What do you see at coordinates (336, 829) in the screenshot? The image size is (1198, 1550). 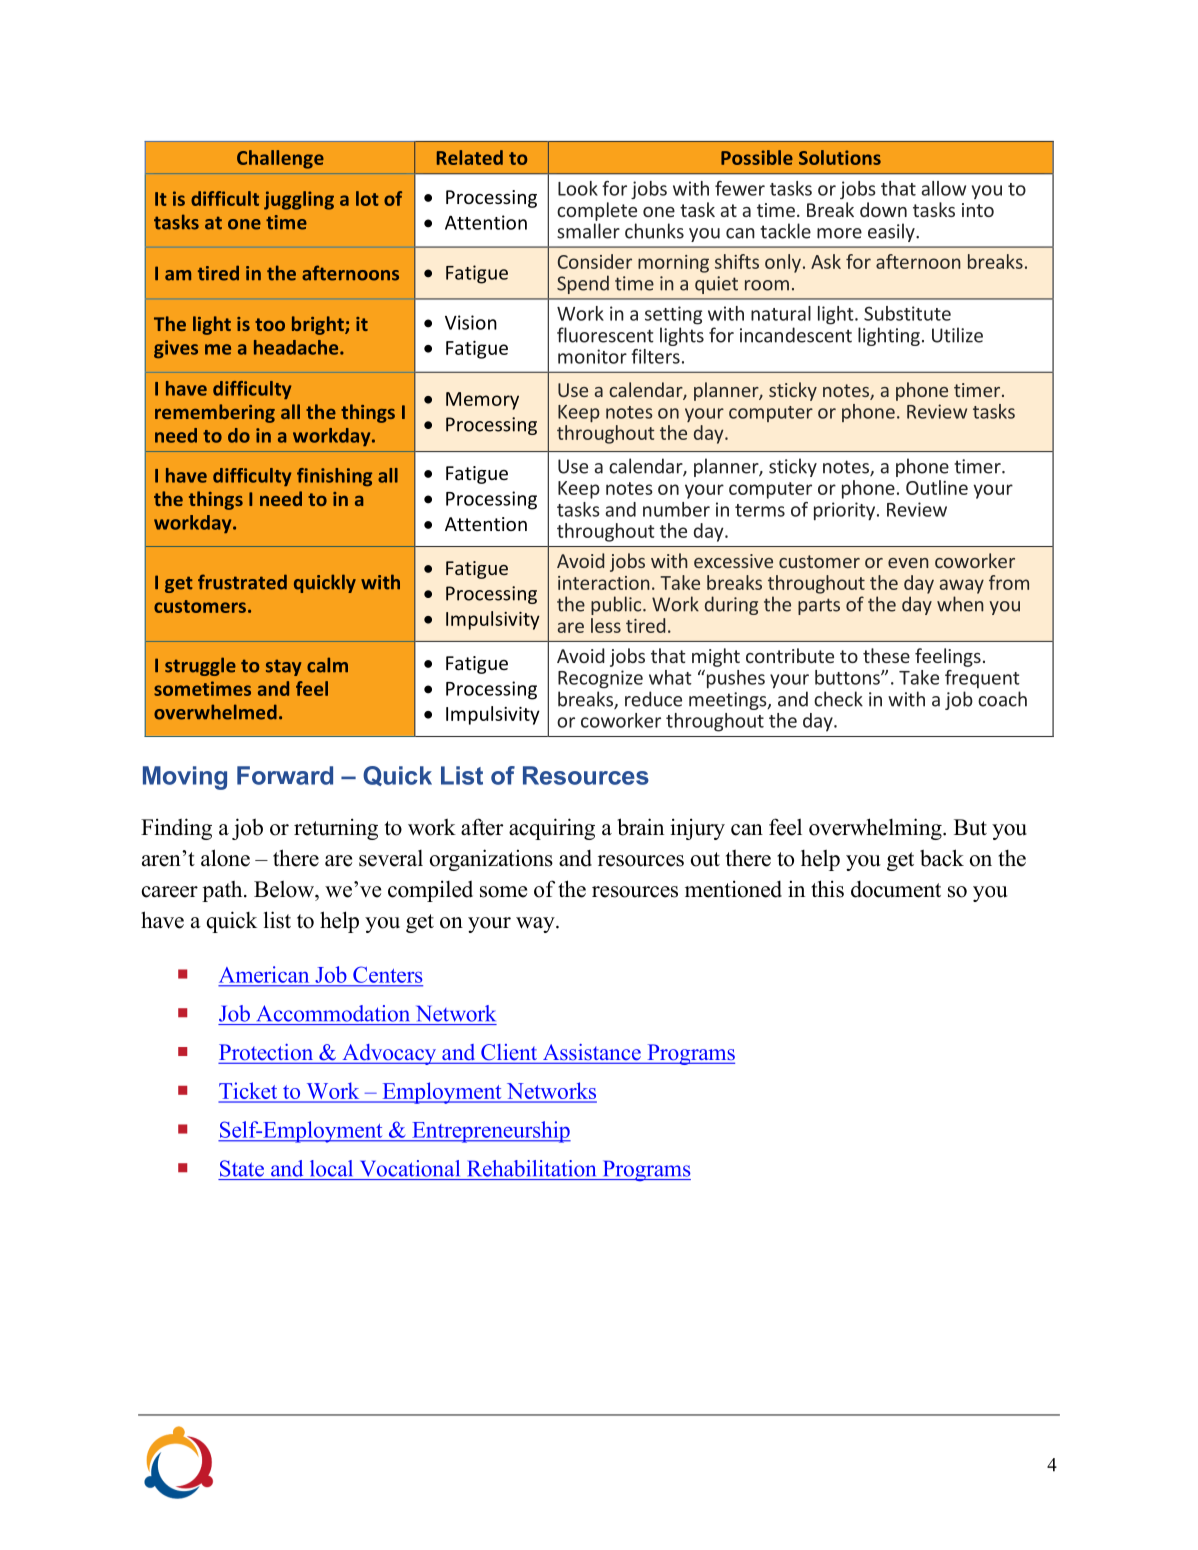 I see `returning` at bounding box center [336, 829].
